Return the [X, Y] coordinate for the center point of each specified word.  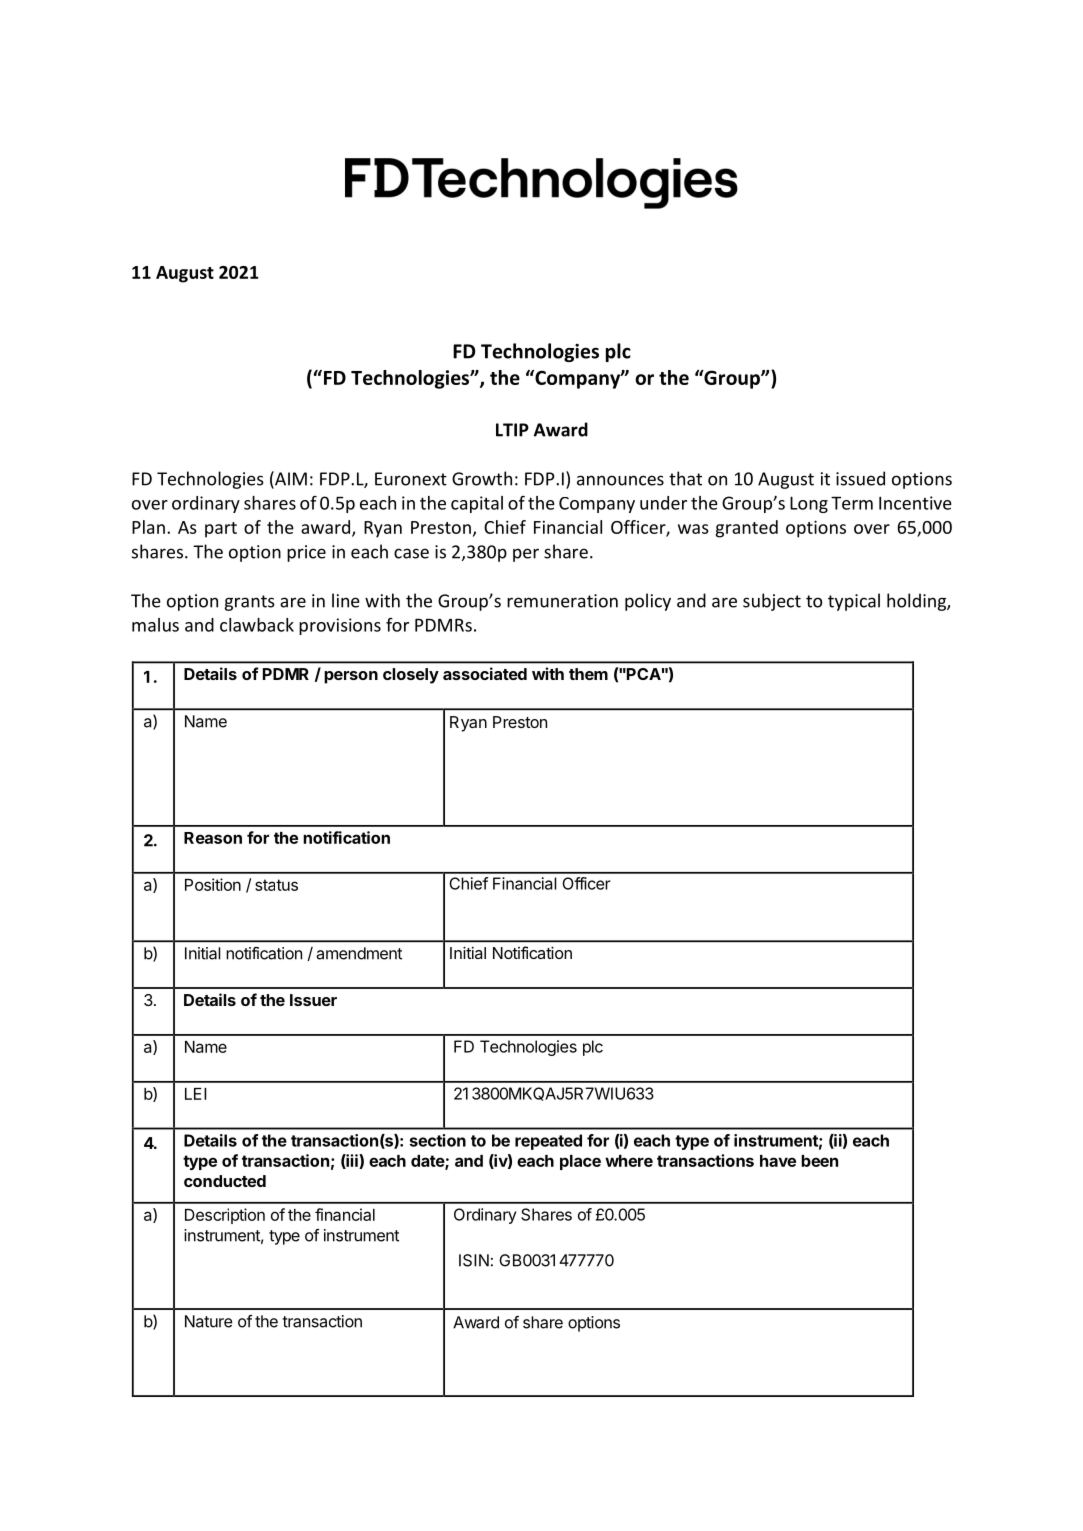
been [819, 1161]
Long [809, 504]
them [588, 674]
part [221, 530]
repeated [548, 1142]
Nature [209, 1321]
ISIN [474, 1260]
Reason [213, 838]
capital [477, 504]
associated [485, 673]
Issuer [313, 1000]
